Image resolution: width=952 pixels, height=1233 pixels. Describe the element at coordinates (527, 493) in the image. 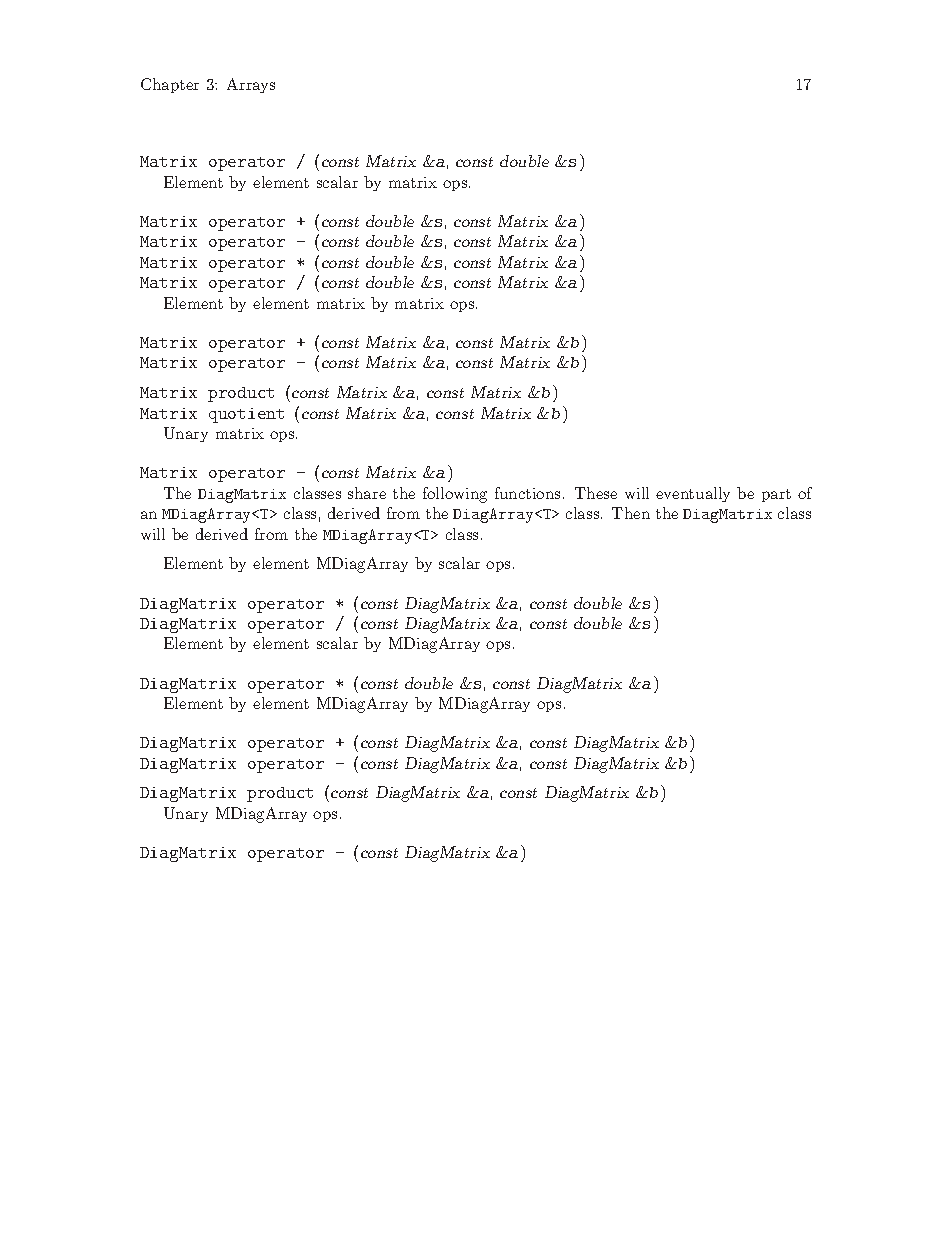

I see `functions` at that location.
